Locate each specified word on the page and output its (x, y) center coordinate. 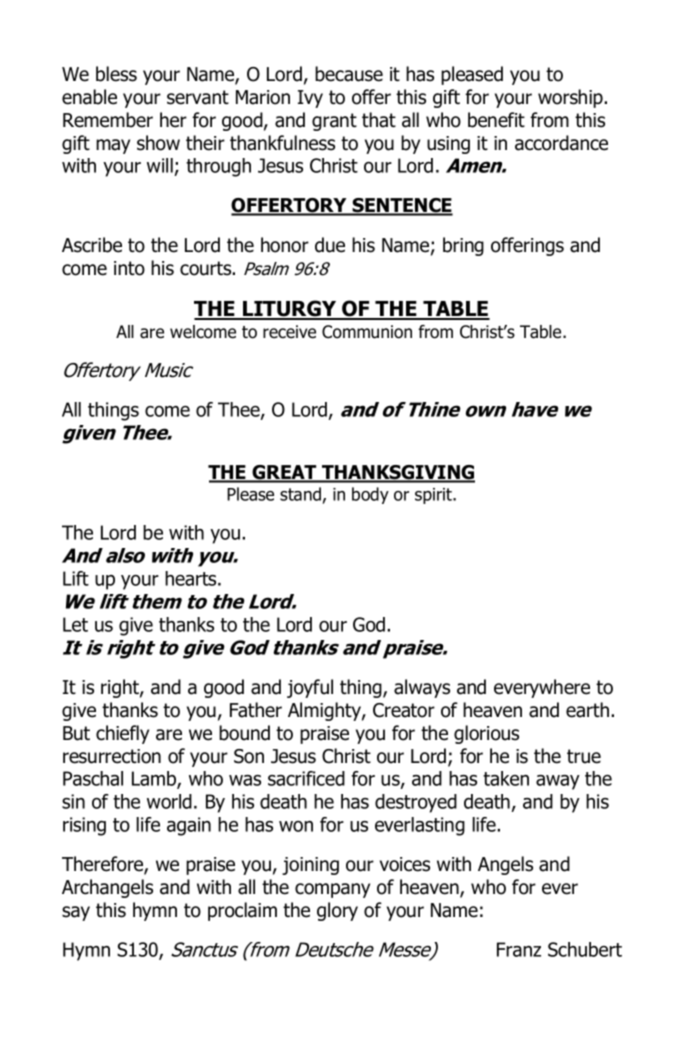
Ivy (310, 99)
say (76, 913)
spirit (435, 496)
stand (300, 494)
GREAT (284, 473)
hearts (192, 578)
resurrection (112, 756)
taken (506, 778)
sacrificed (306, 778)
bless (116, 74)
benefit (496, 120)
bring (463, 246)
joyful (310, 688)
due (330, 245)
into (129, 268)
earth (587, 710)
